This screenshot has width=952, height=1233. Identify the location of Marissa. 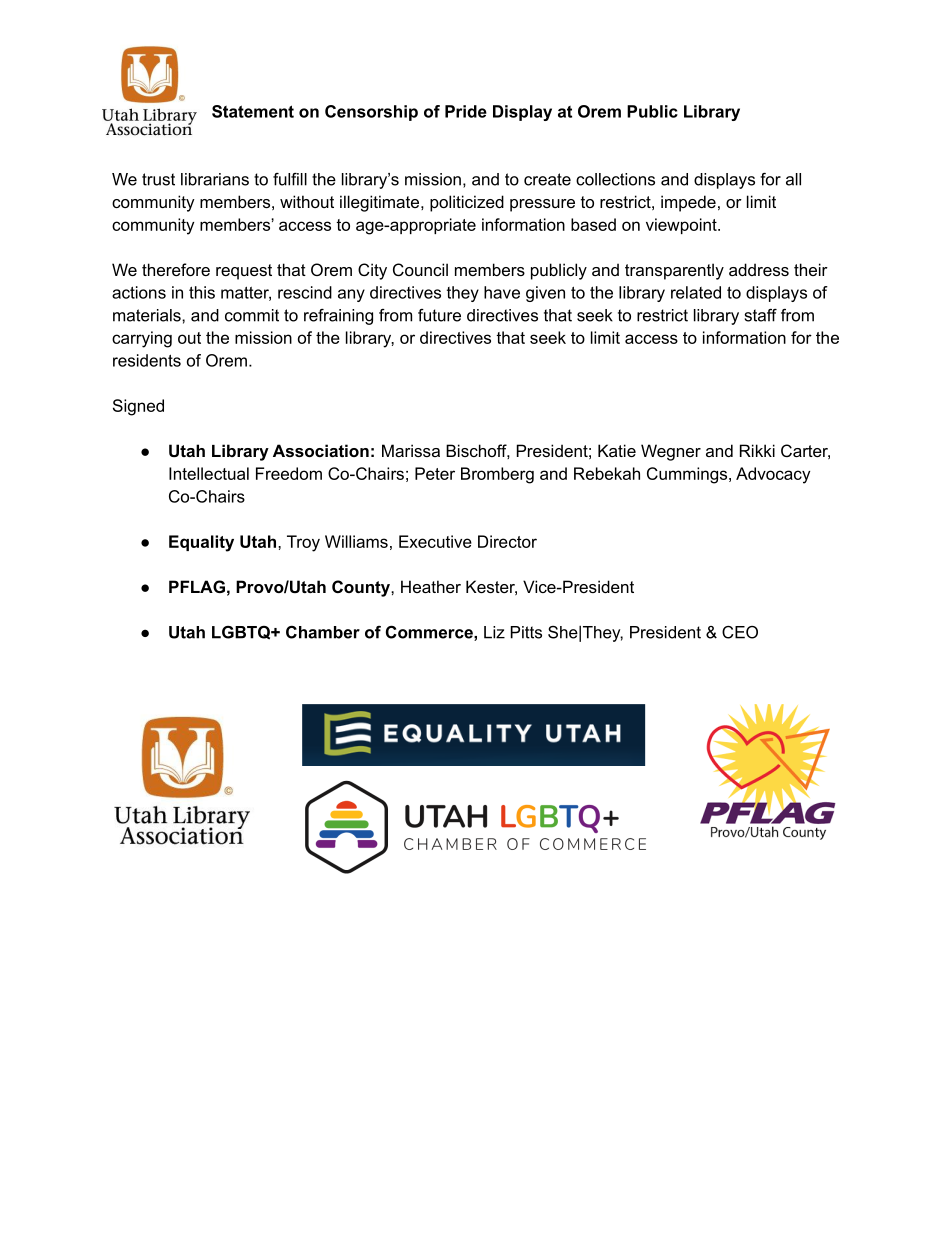
(411, 450).
